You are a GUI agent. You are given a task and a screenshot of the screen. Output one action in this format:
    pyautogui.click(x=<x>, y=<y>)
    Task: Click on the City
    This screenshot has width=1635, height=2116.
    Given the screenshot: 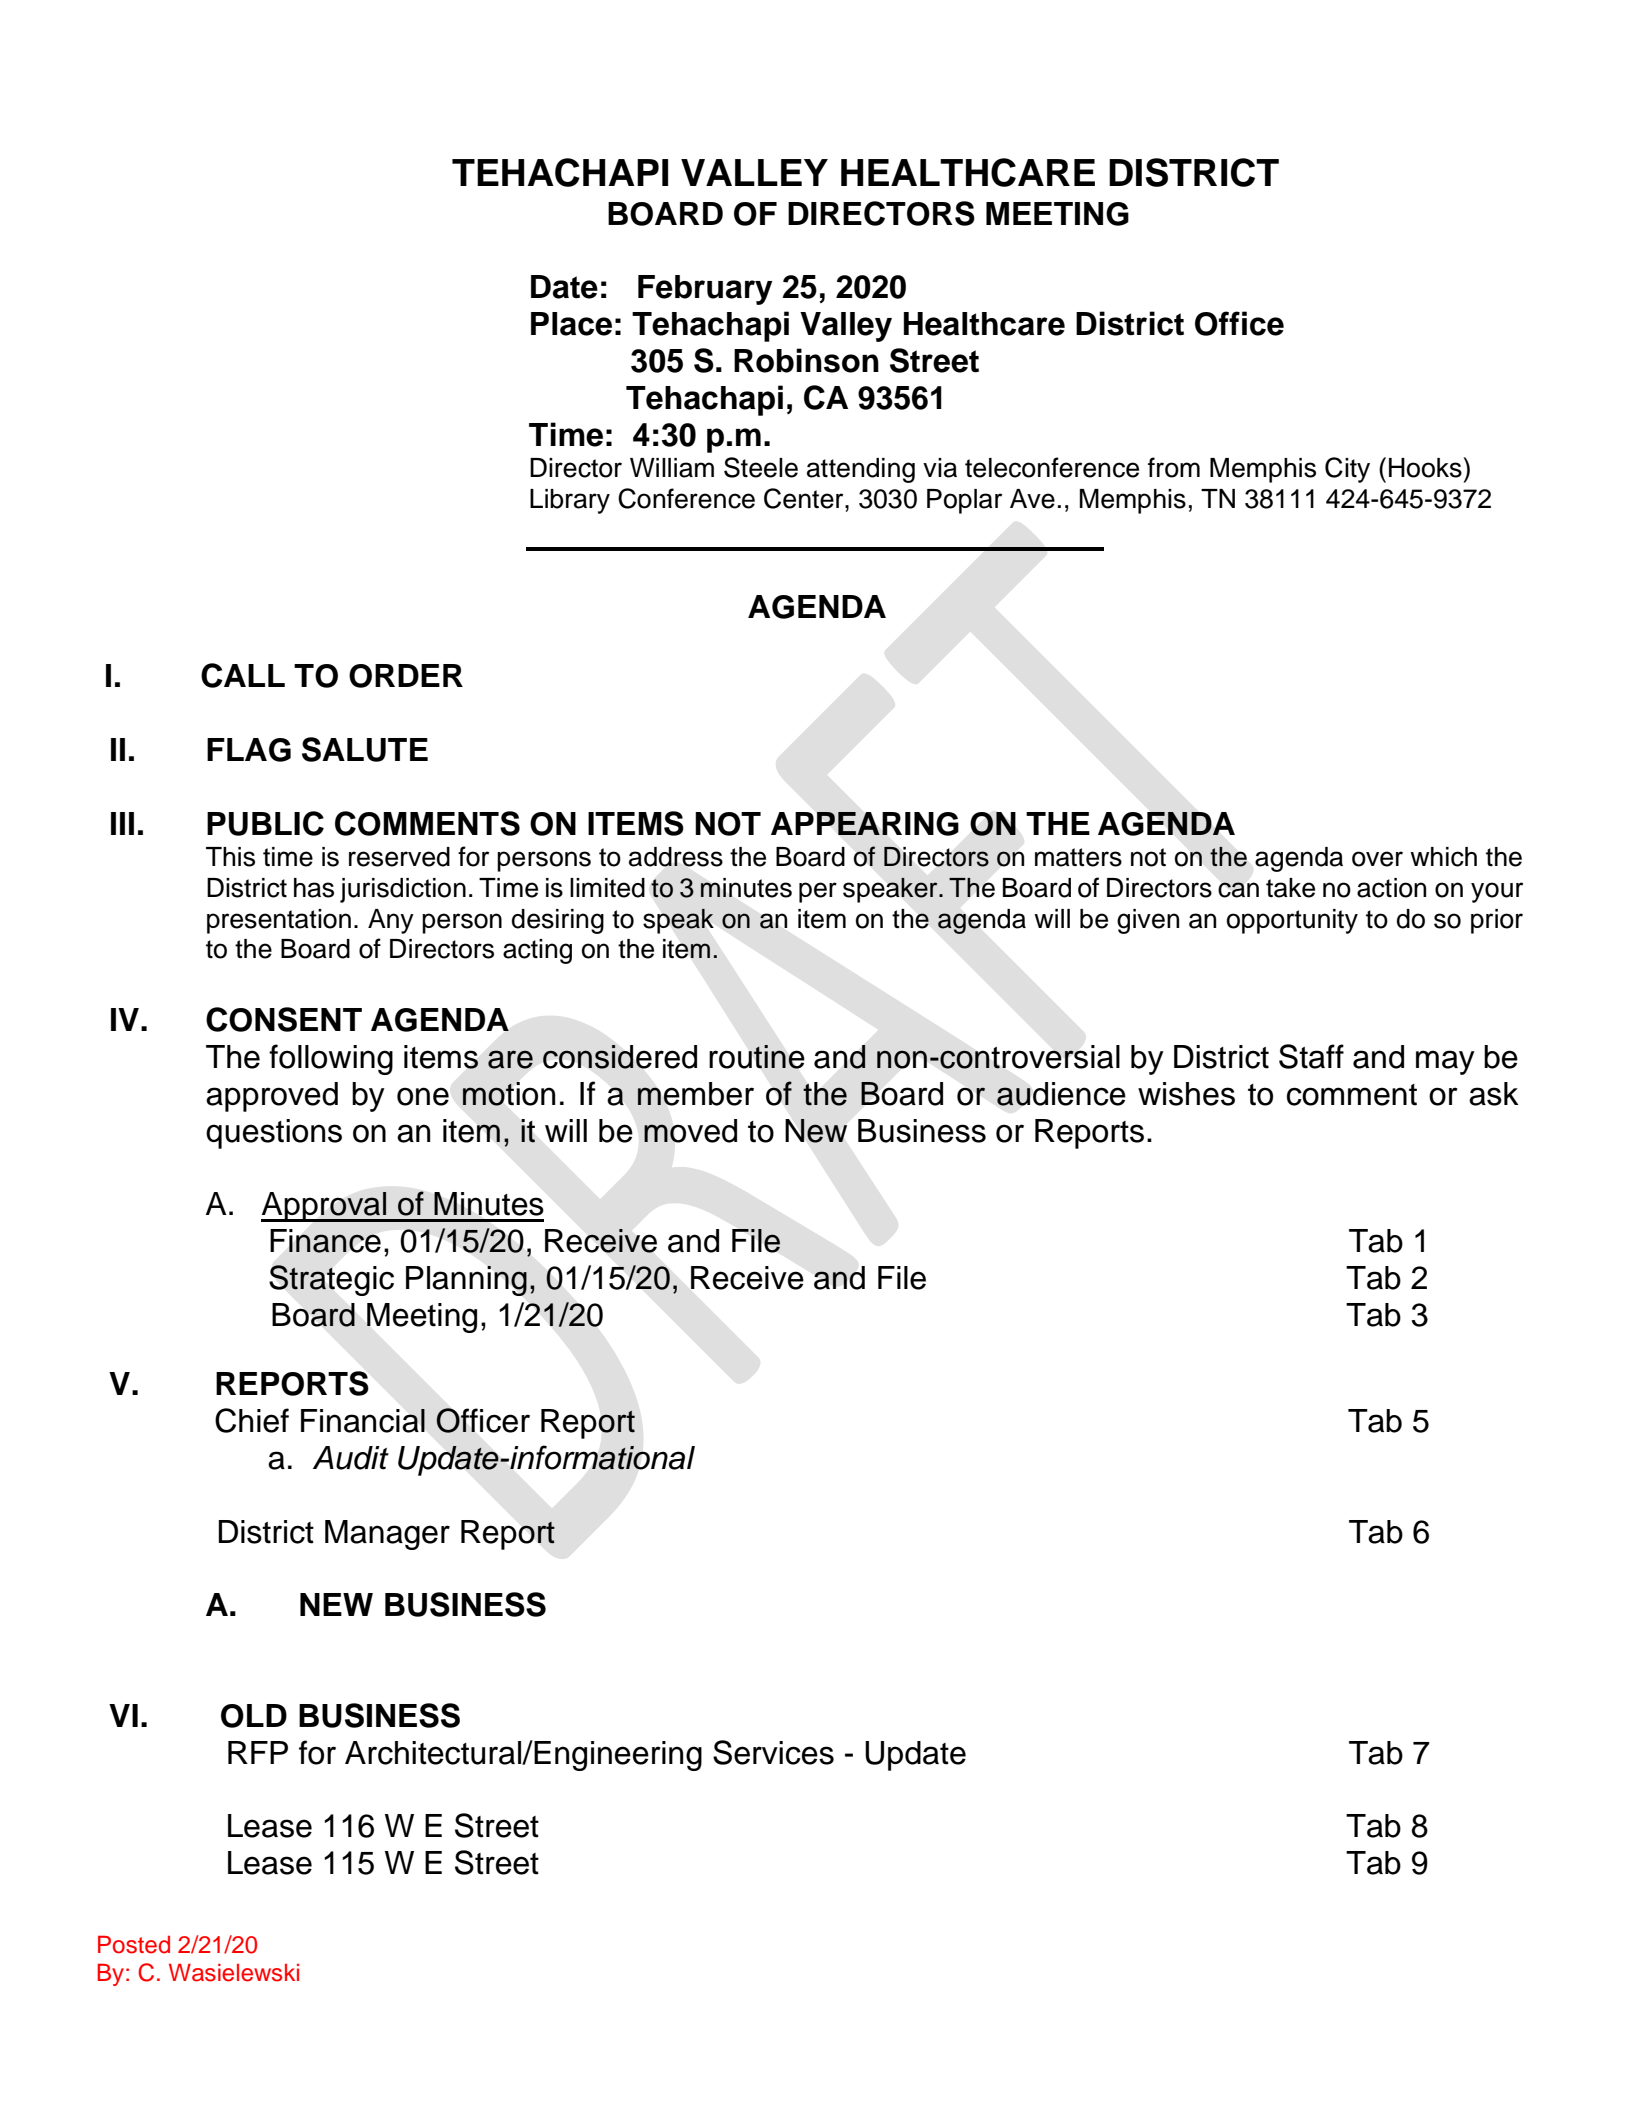 What is the action you would take?
    pyautogui.click(x=1347, y=470)
